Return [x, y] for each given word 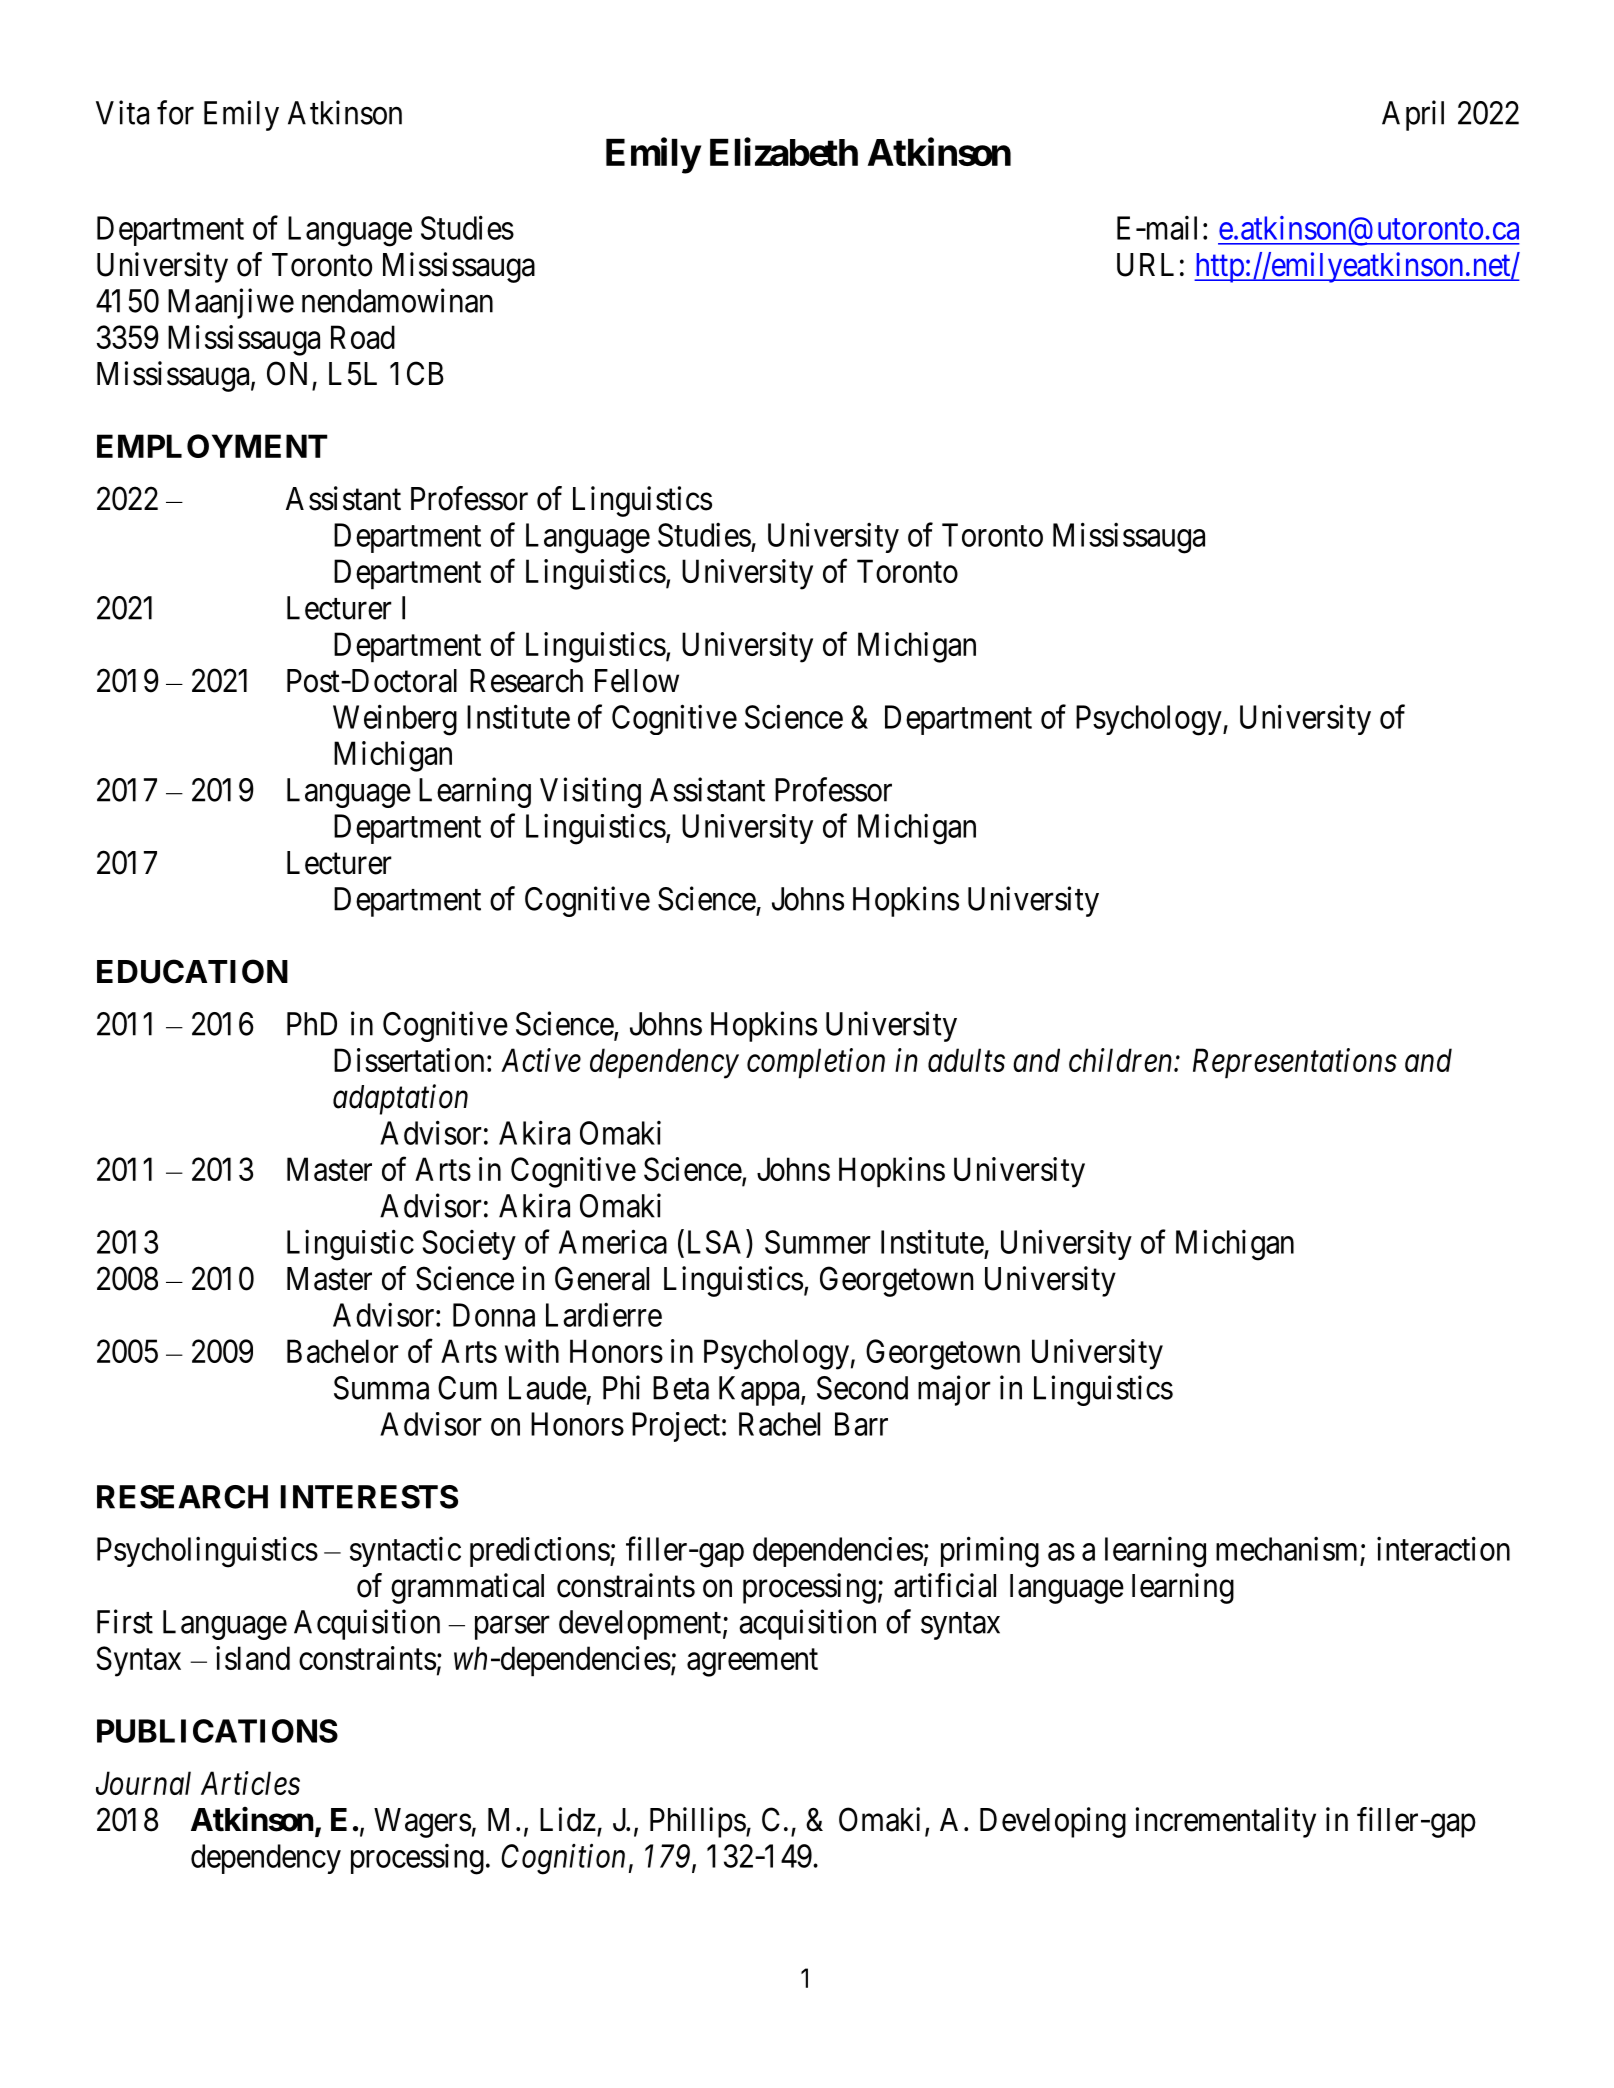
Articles [250, 1783]
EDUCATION [192, 971]
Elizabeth [784, 152]
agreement [752, 1663]
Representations [1295, 1063]
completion [816, 1063]
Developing [1053, 1822]
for [175, 112]
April [1413, 115]
